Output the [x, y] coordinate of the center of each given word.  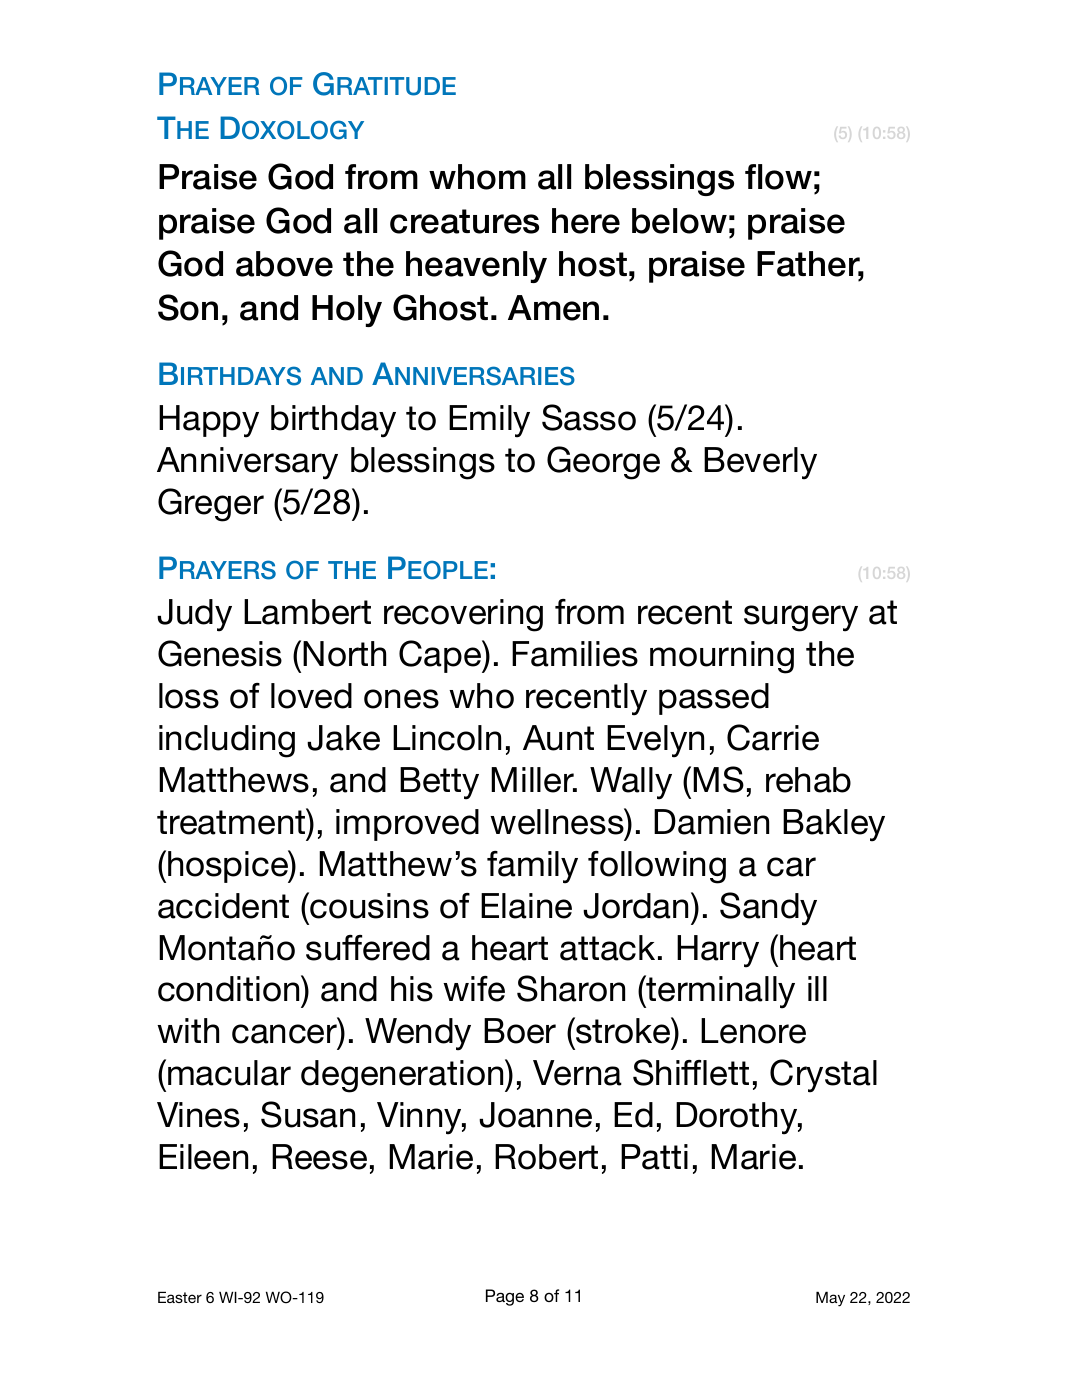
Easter [180, 1297]
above [284, 264]
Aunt [558, 738]
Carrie [773, 737]
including [227, 741]
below [679, 221]
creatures [464, 221]
